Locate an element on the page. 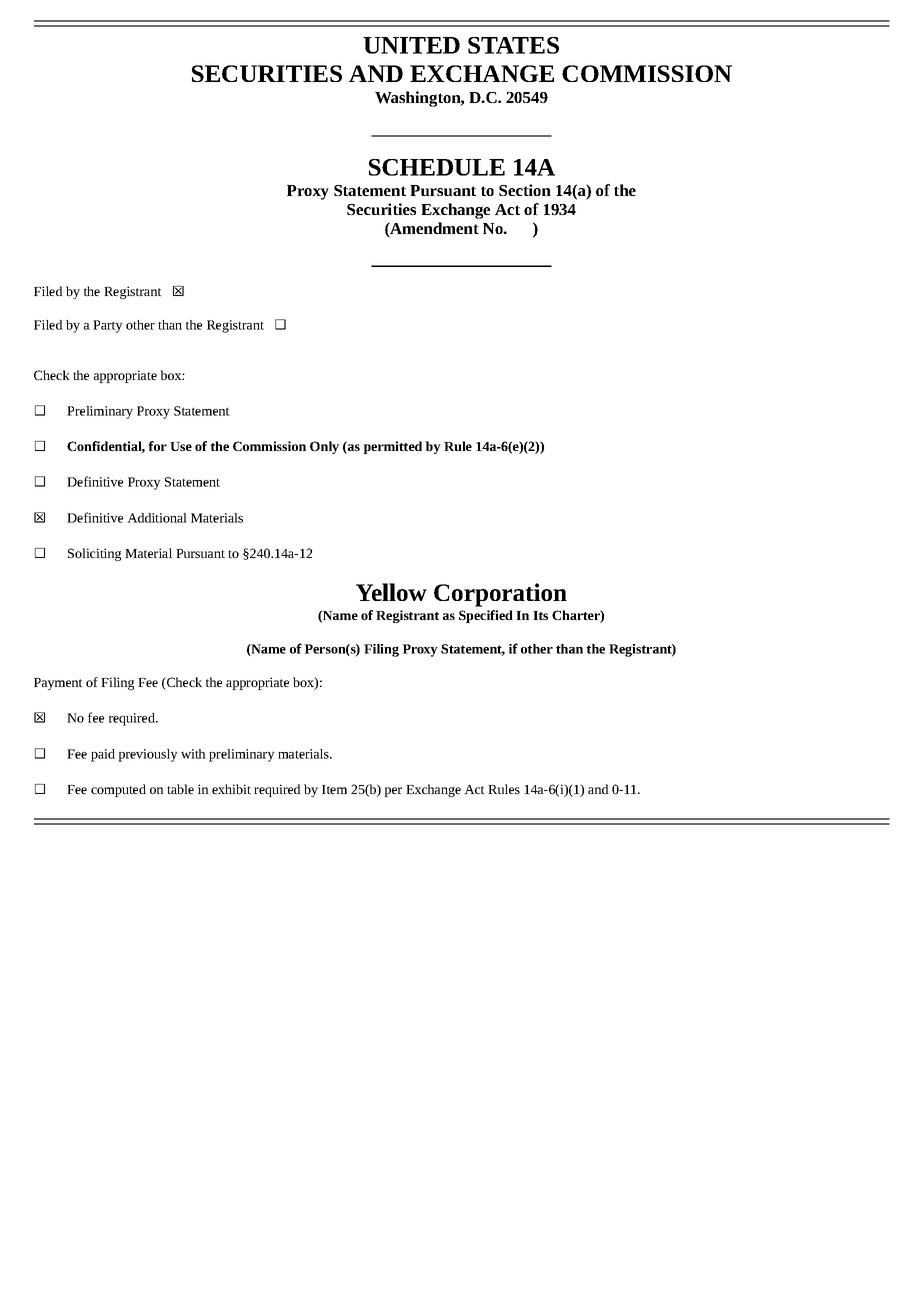  SCHEDULE is located at coordinates (437, 167).
